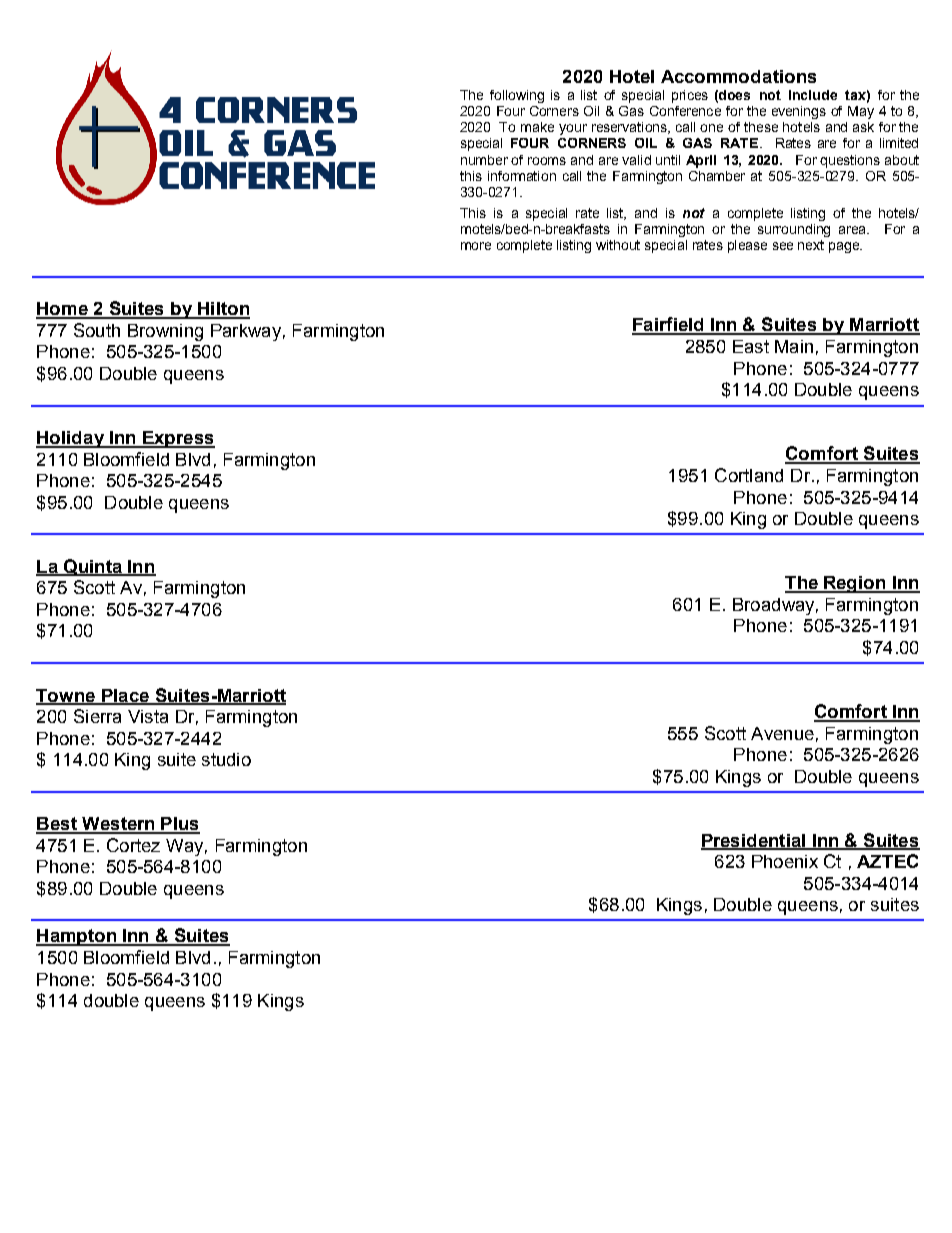 The width and height of the document is (952, 1233). I want to click on Browning, so click(165, 332).
